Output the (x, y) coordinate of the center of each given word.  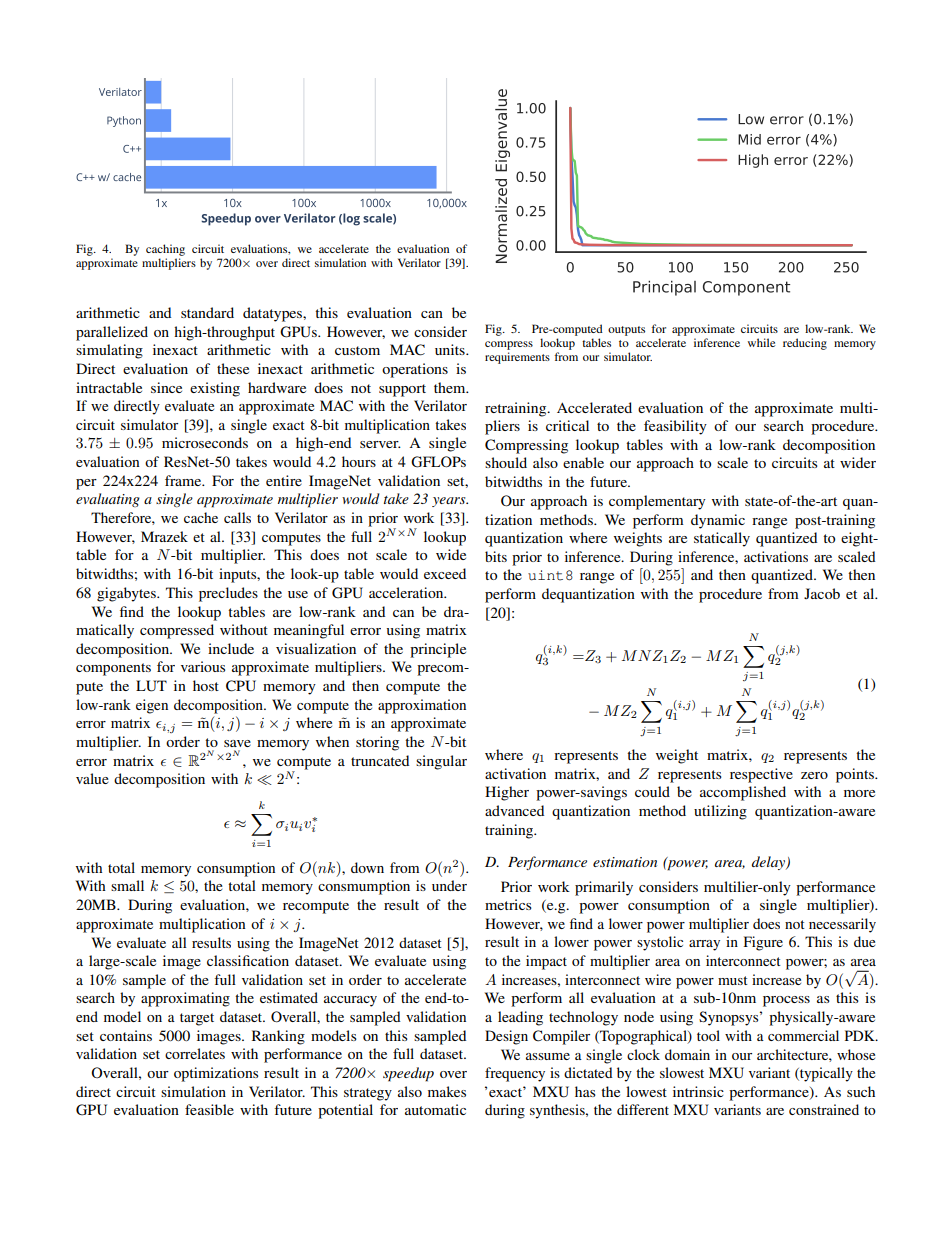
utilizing (720, 812)
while (761, 342)
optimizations (216, 1074)
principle (438, 650)
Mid (749, 139)
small (127, 885)
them (451, 387)
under (449, 885)
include (231, 648)
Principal (664, 288)
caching (165, 250)
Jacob (822, 593)
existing (215, 389)
